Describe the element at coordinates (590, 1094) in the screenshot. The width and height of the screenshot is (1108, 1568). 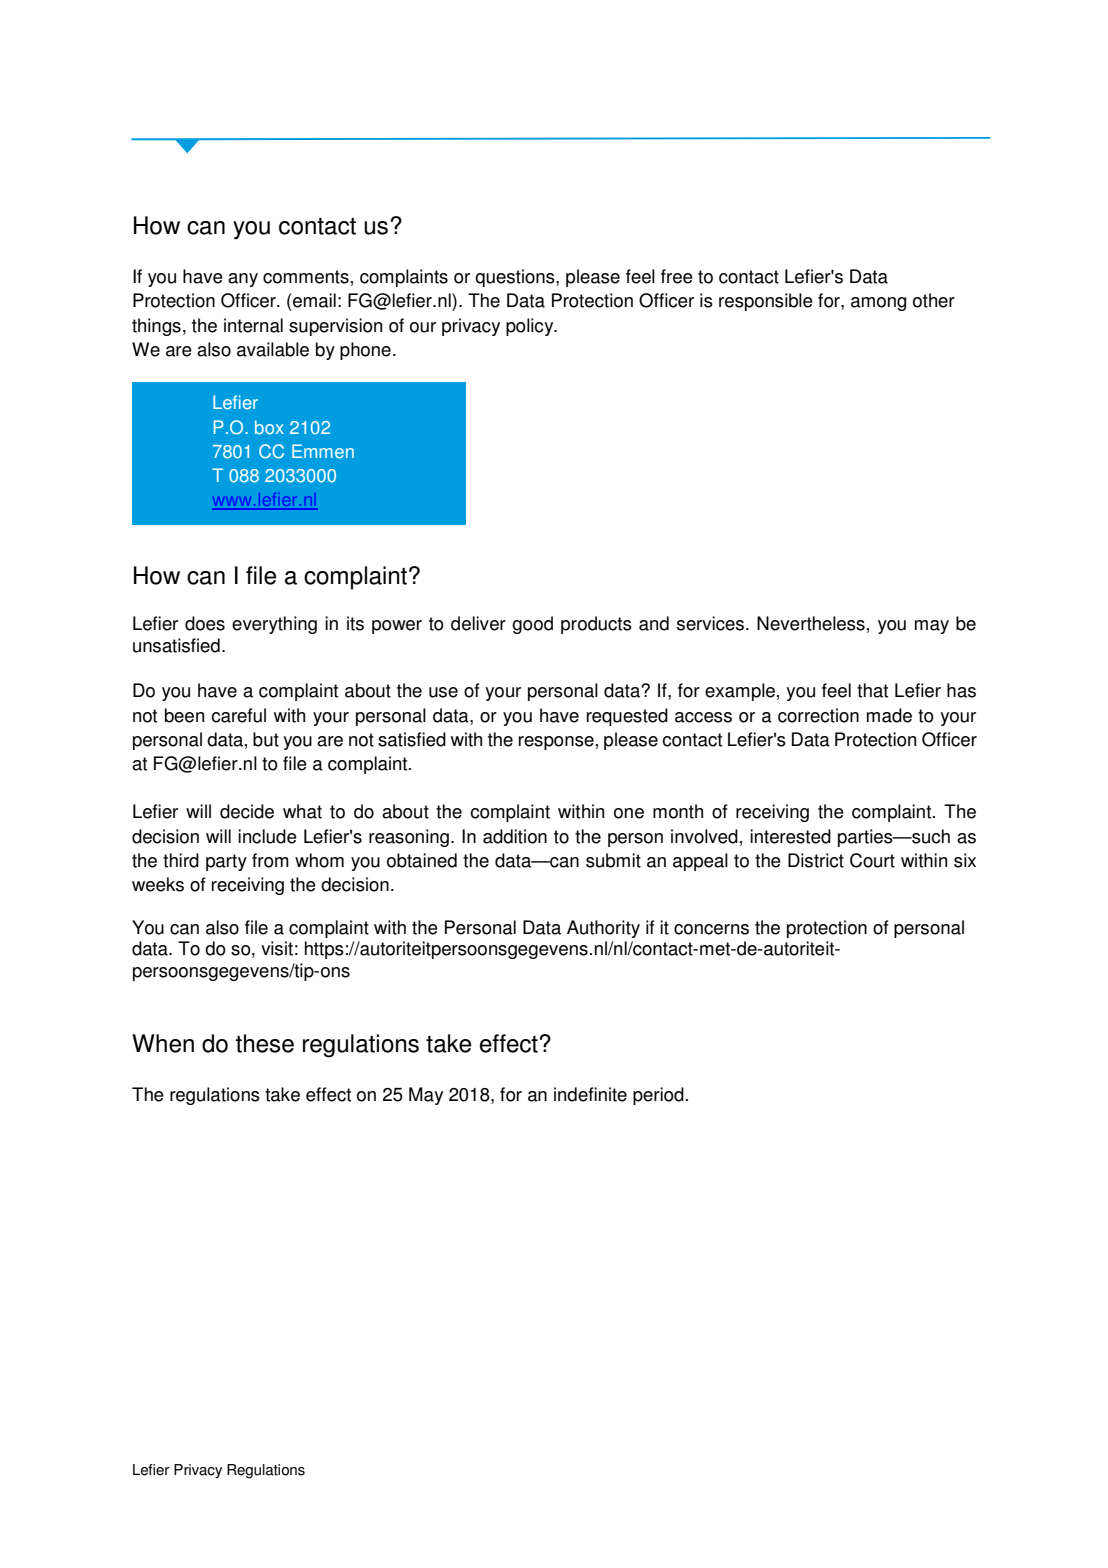
I see `indefinite` at that location.
